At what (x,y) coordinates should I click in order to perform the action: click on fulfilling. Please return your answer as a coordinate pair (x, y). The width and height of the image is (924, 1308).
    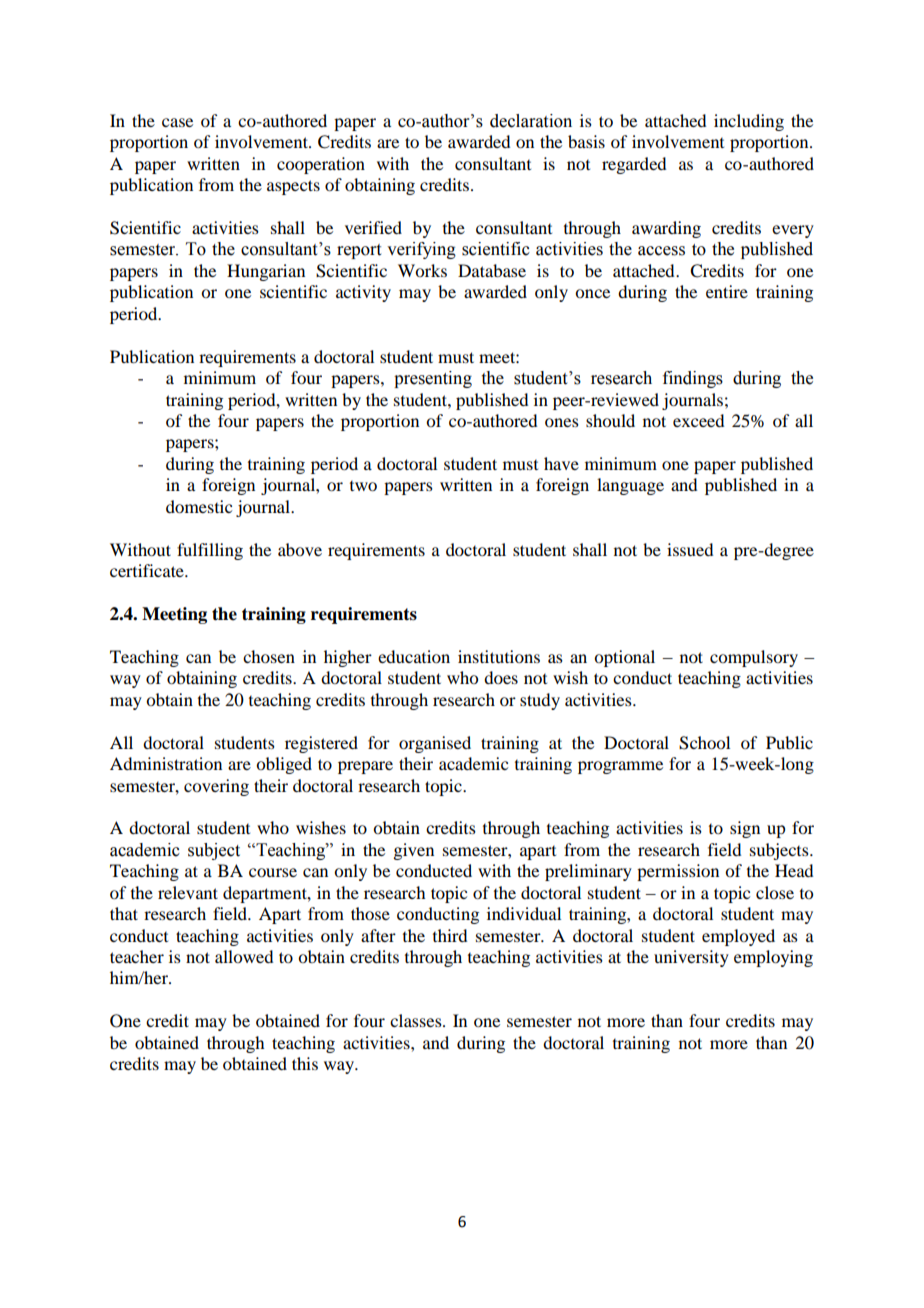
    Looking at the image, I should click on (210, 551).
